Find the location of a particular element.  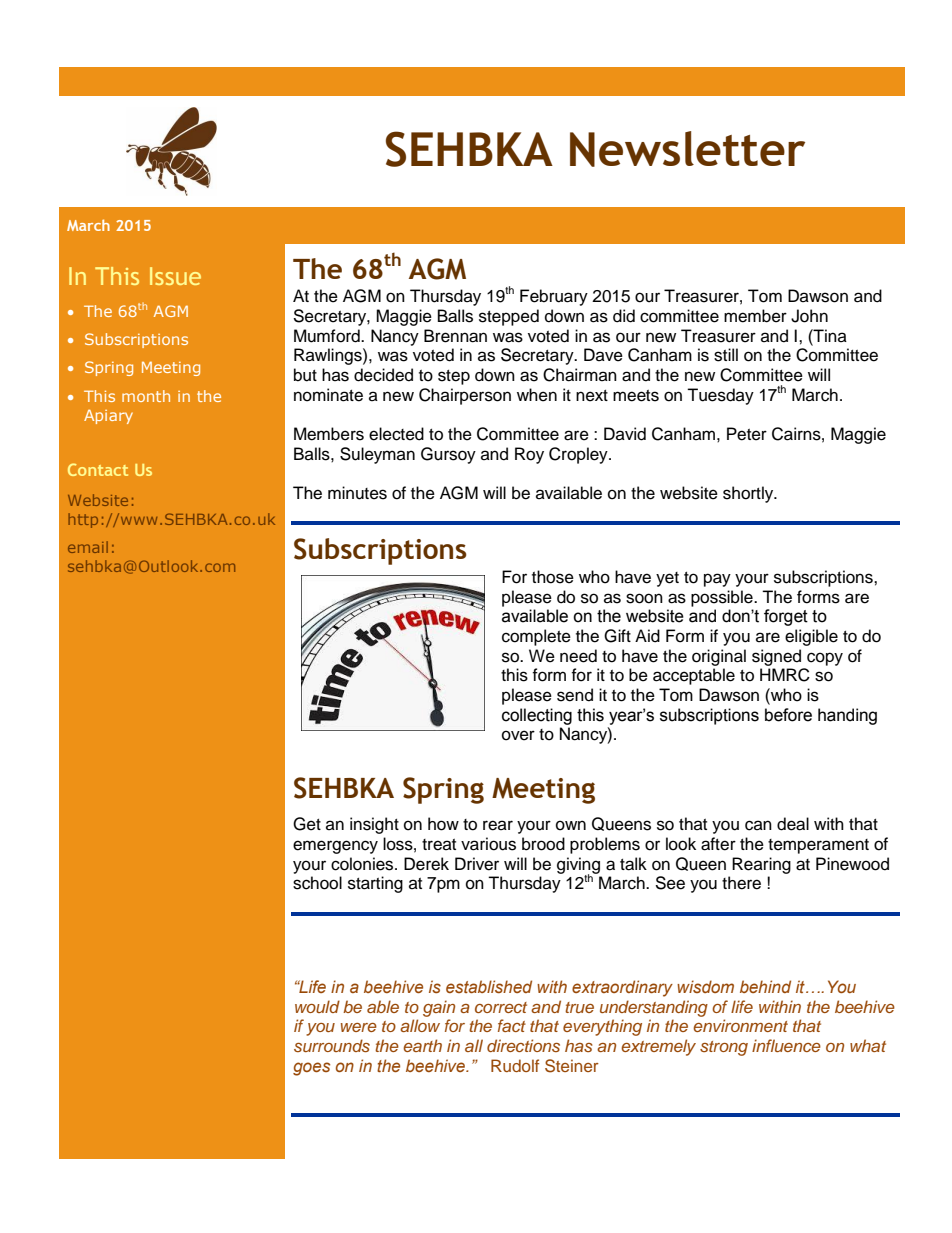

influence is located at coordinates (786, 1045).
